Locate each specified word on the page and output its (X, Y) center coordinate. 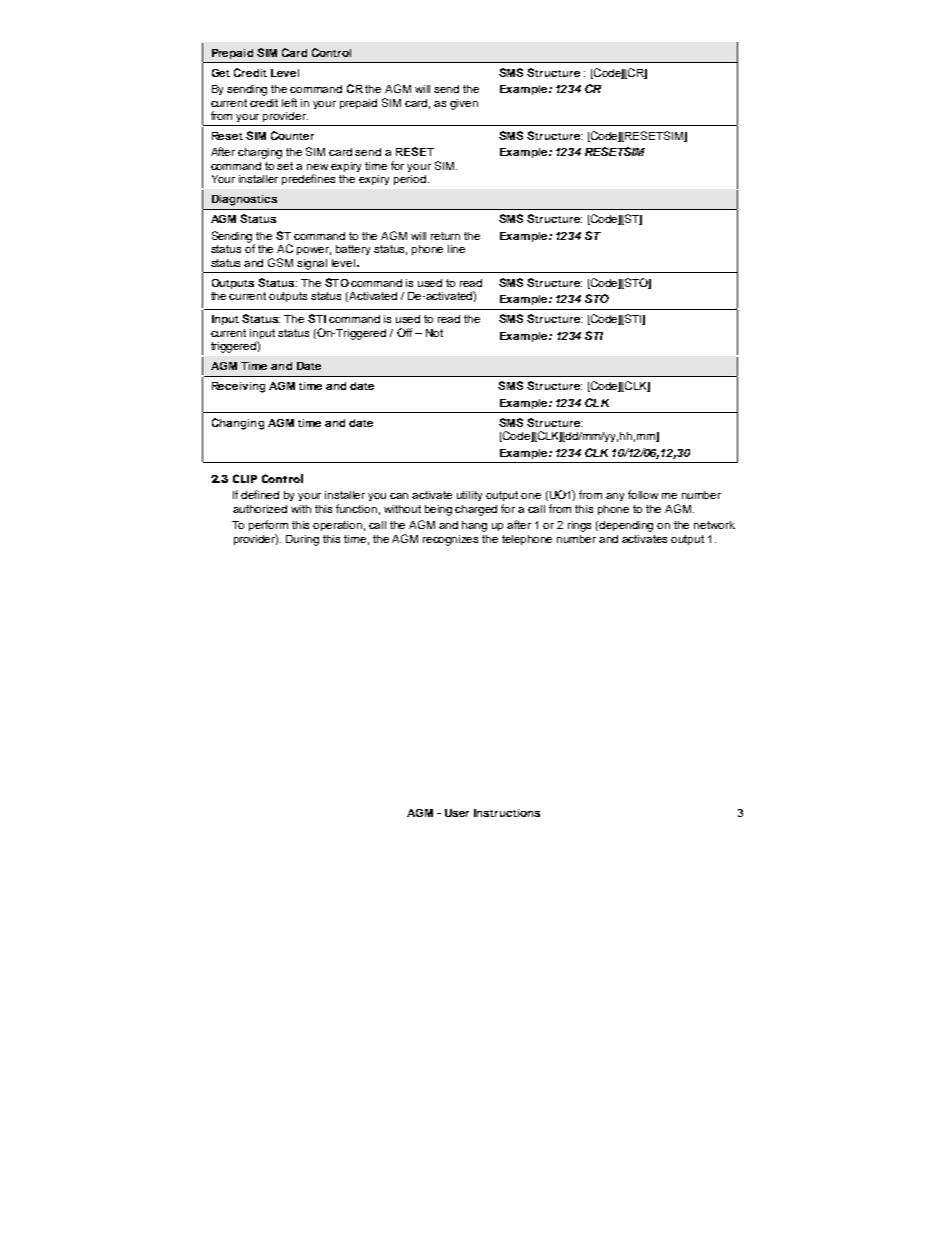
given (464, 104)
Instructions (507, 813)
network (714, 525)
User (457, 813)
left (289, 102)
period (410, 180)
